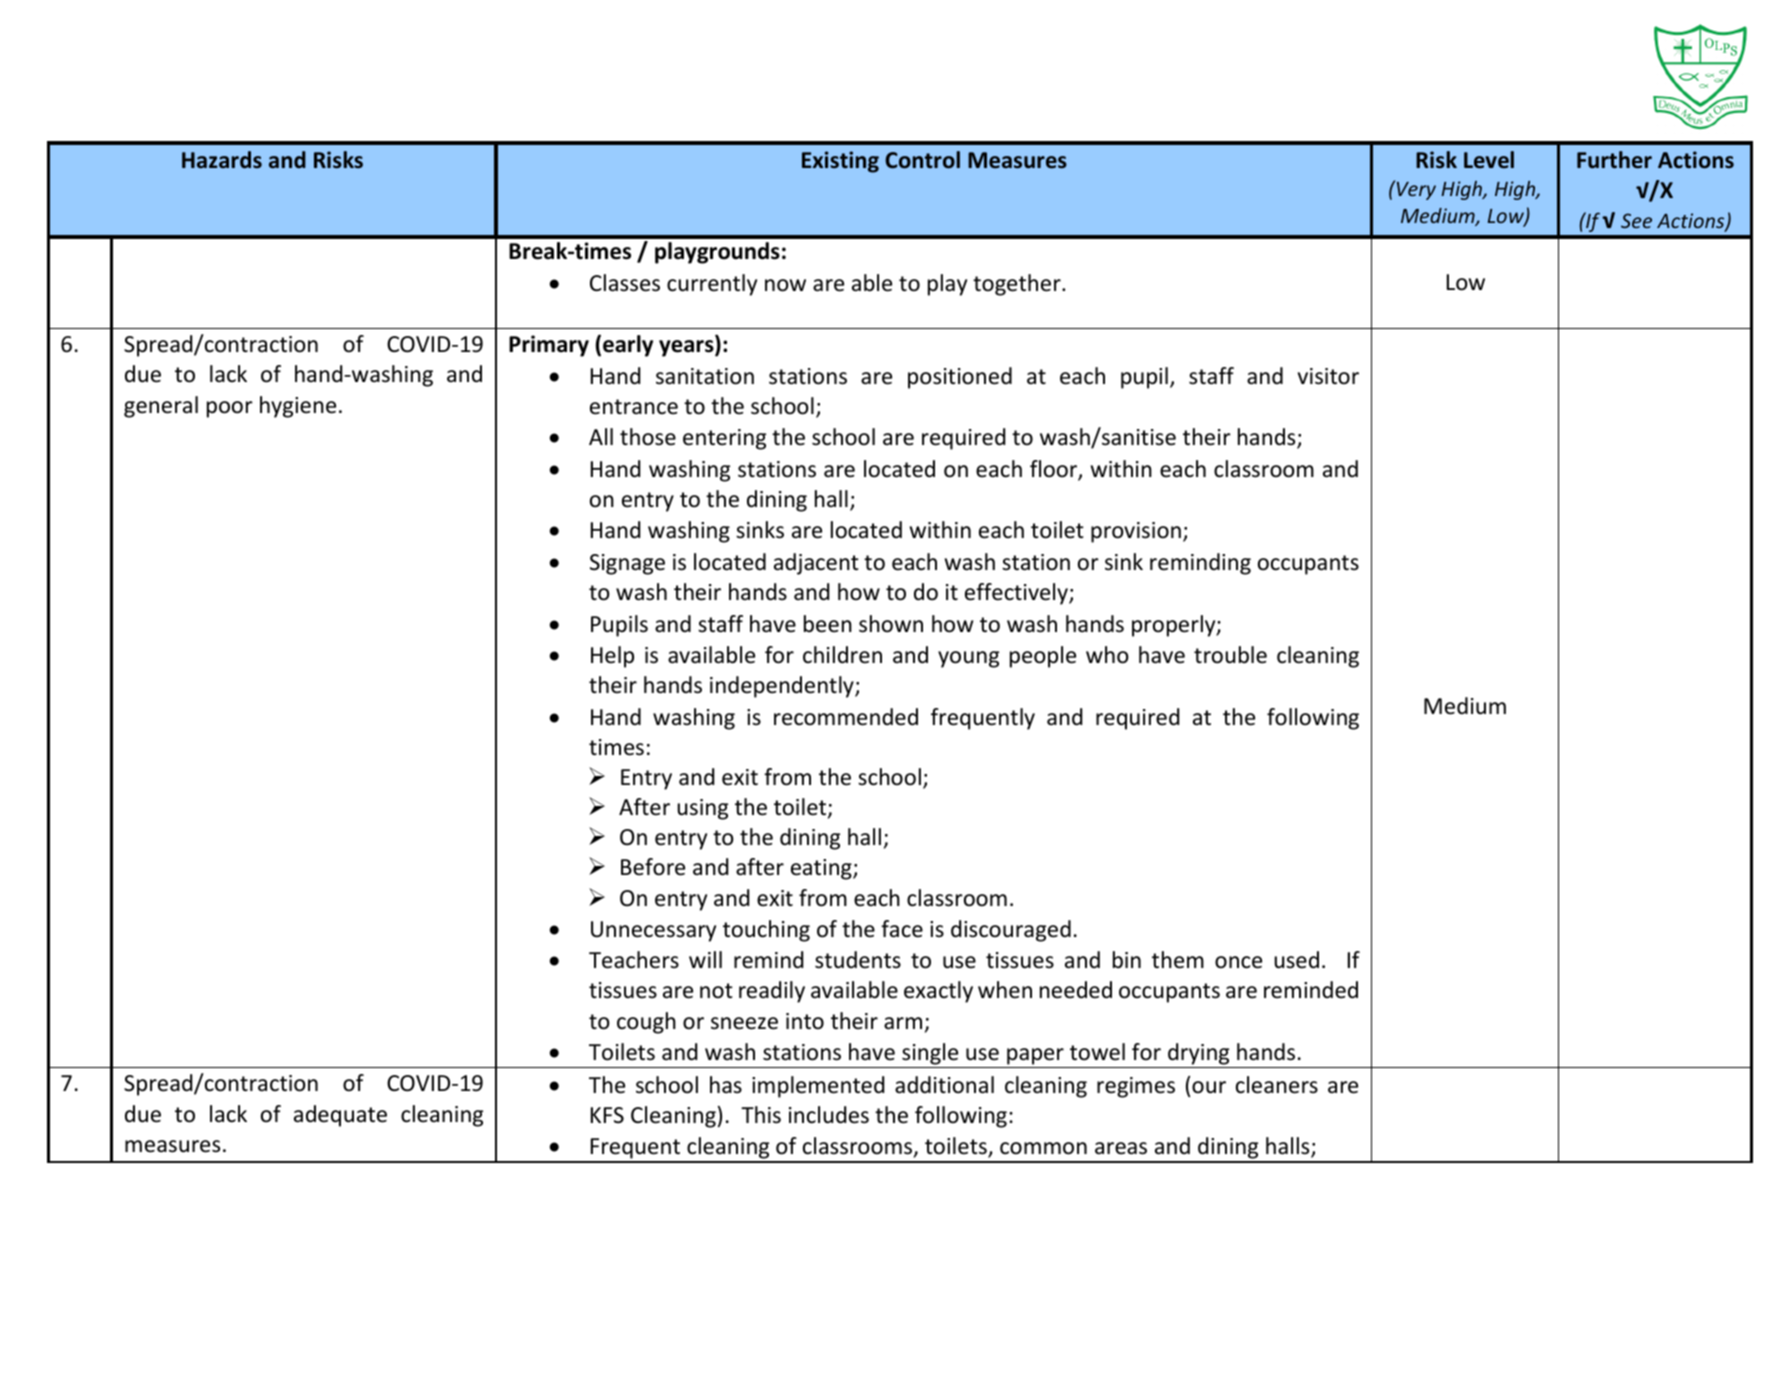  I want to click on Very, so click(1416, 191).
